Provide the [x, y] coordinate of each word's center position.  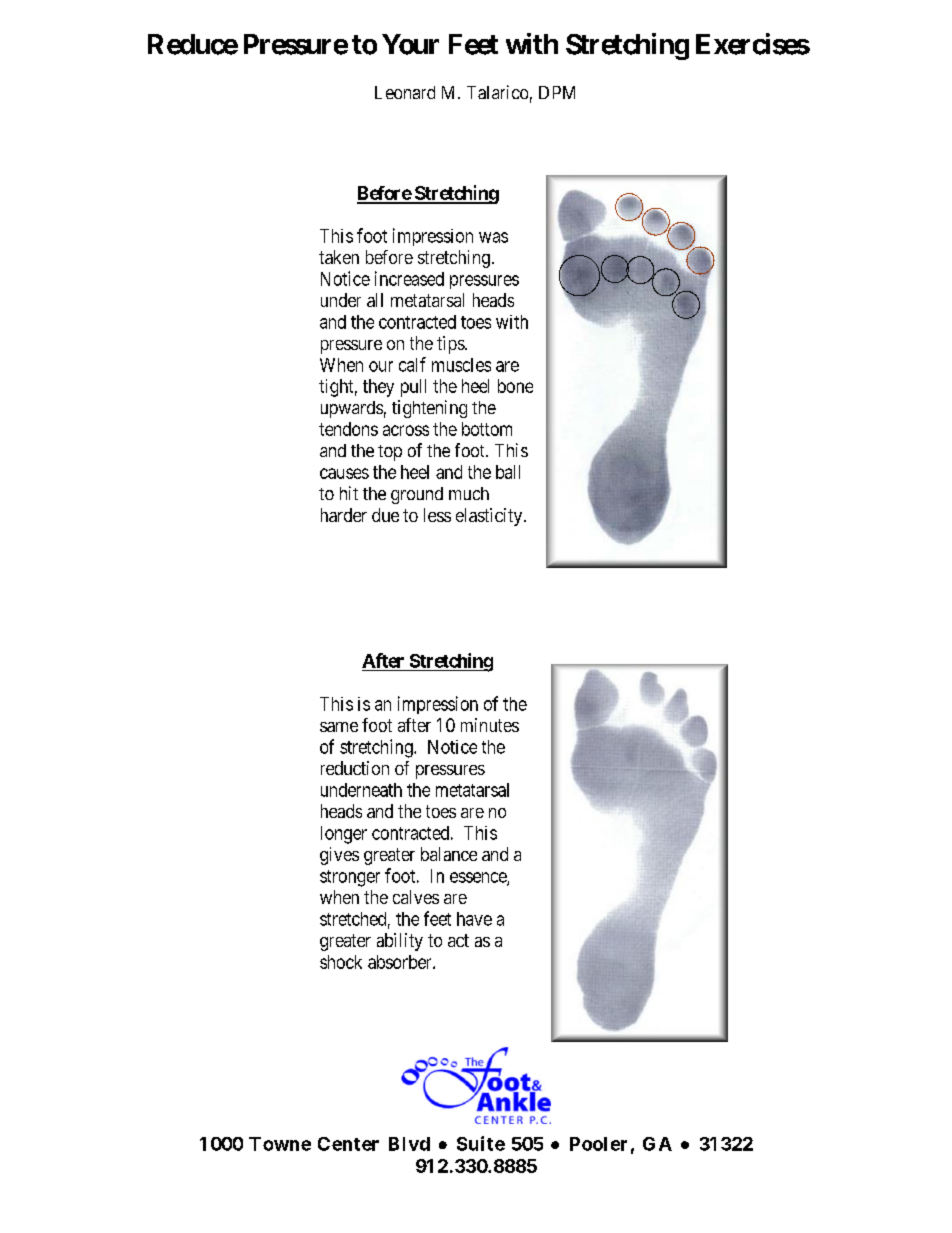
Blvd [409, 1144]
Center [348, 1144]
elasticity [490, 517]
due [385, 515]
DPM [557, 92]
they [378, 388]
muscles [461, 365]
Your [410, 44]
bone [515, 386]
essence [479, 878]
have [474, 919]
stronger [350, 878]
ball [508, 472]
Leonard [405, 92]
